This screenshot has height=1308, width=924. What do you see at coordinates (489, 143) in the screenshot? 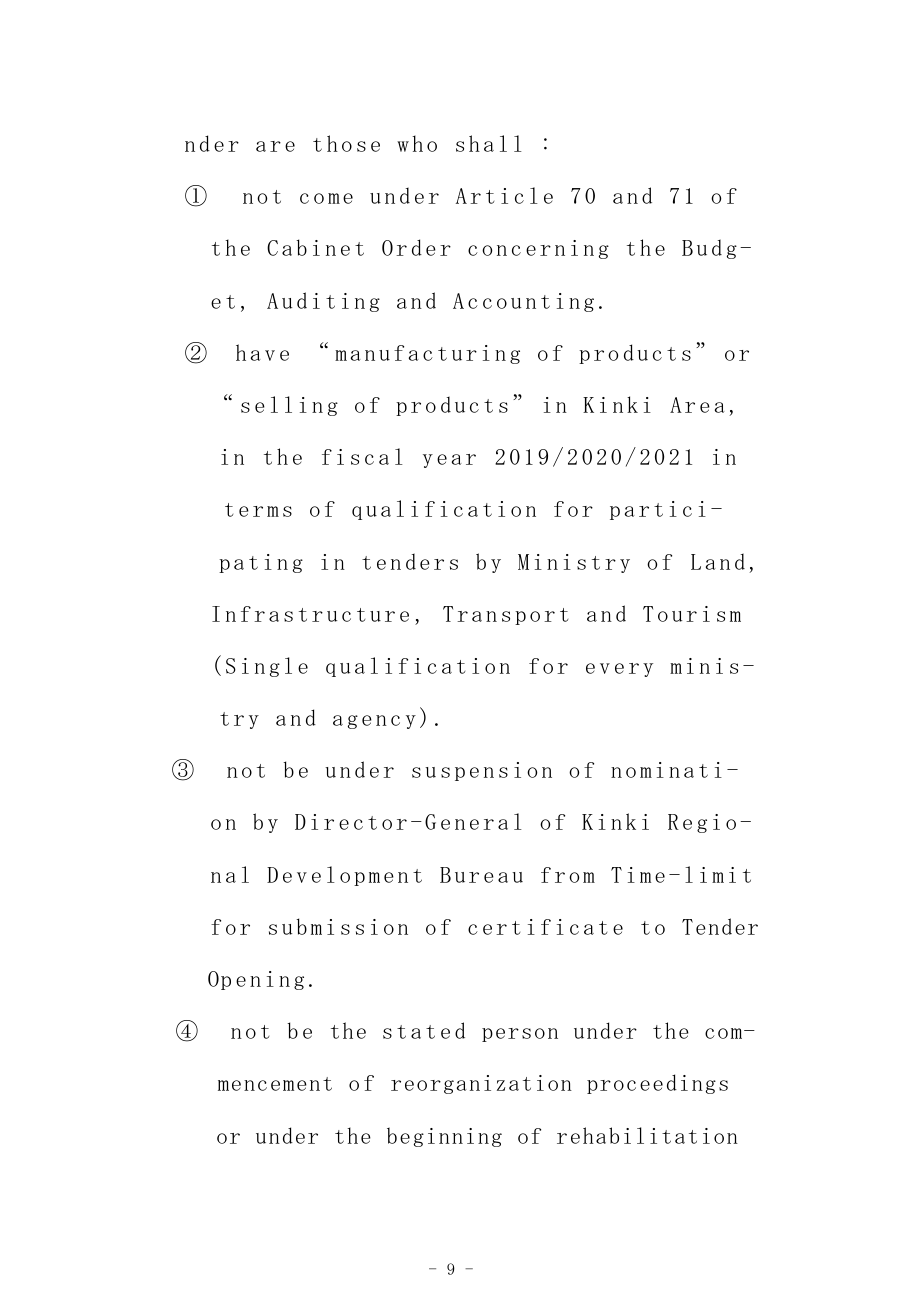
I see `shall` at bounding box center [489, 143].
